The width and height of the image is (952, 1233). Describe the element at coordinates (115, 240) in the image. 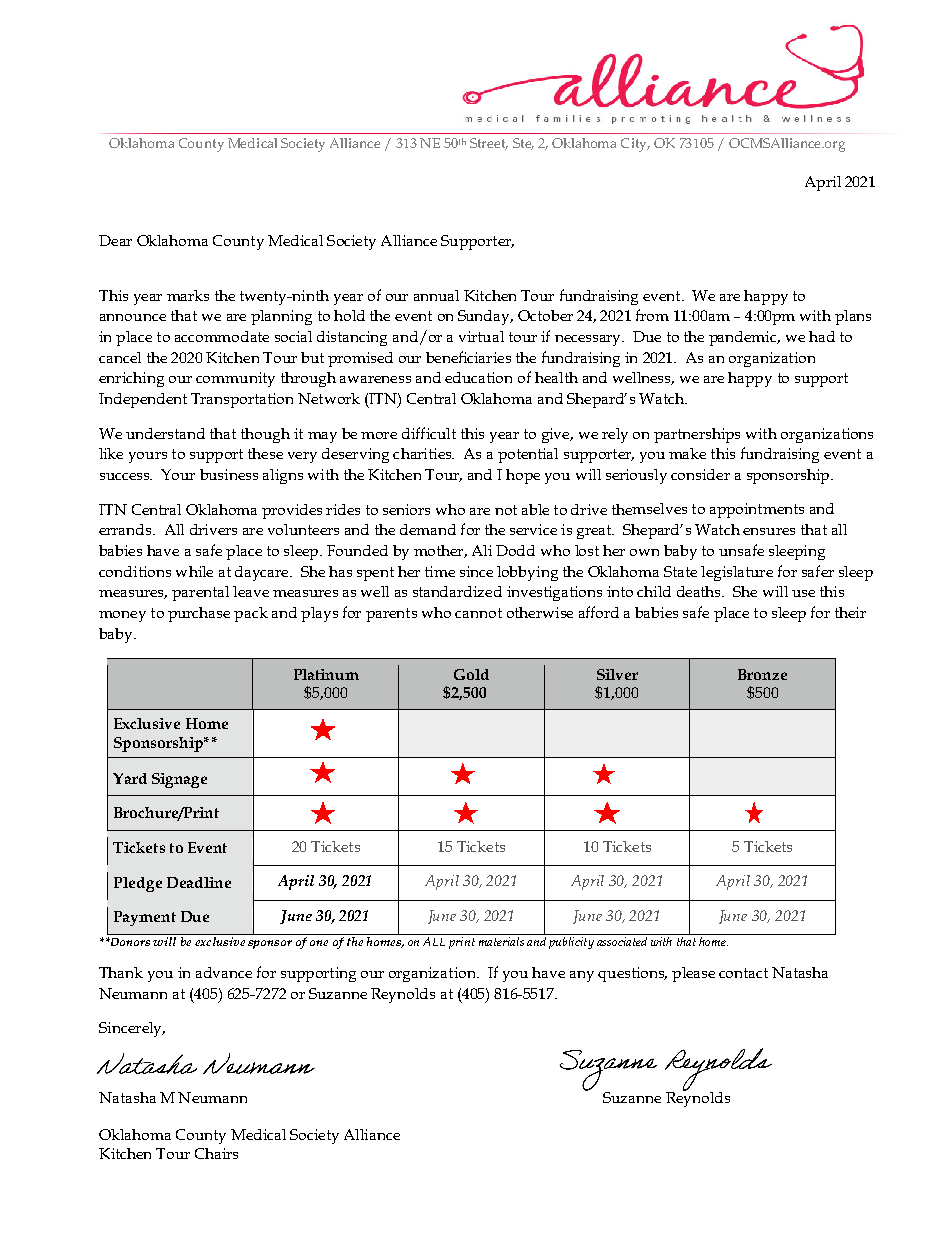

I see `Dear` at that location.
